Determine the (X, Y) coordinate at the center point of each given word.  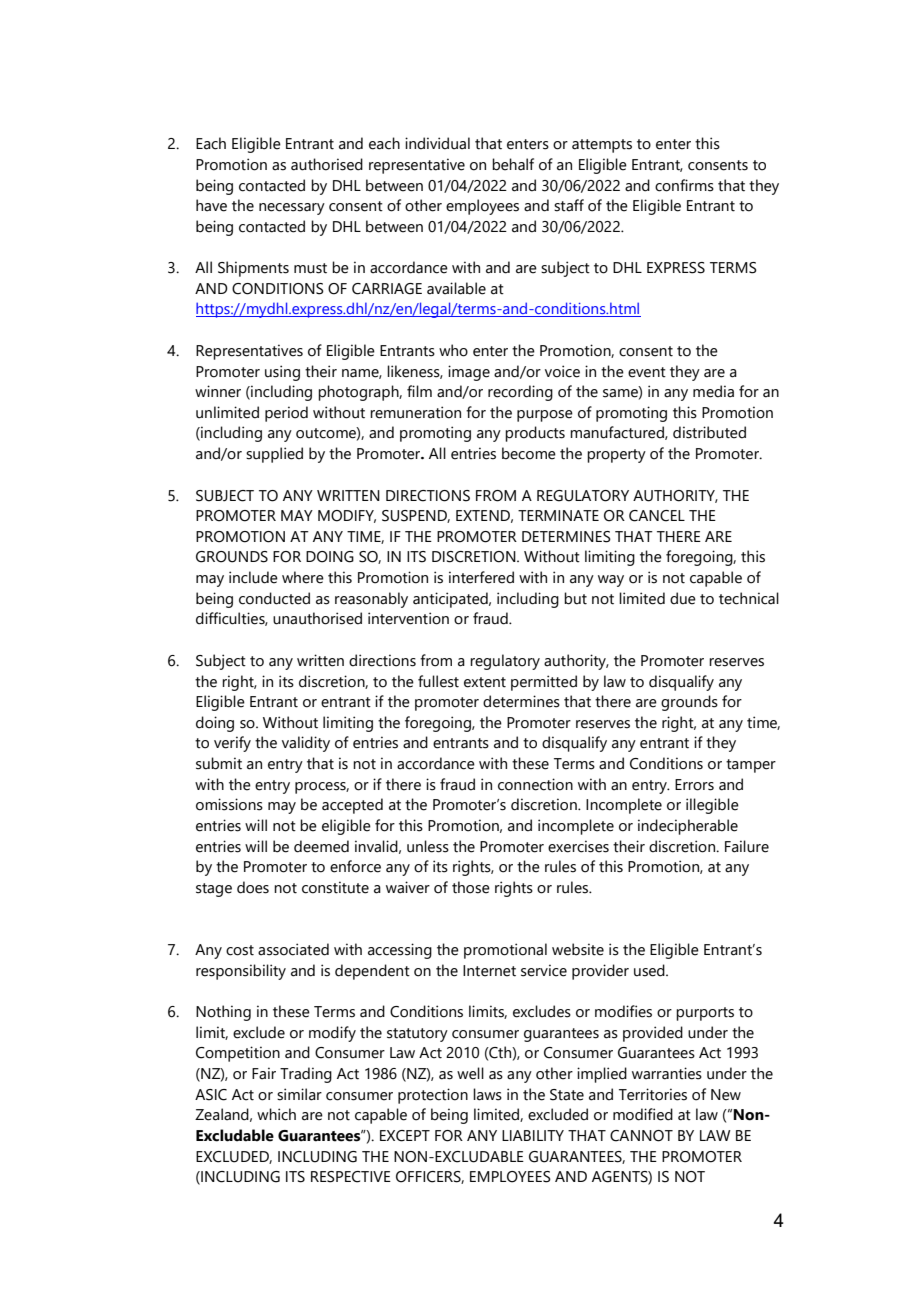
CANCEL (657, 516)
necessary (292, 209)
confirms (684, 185)
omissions (229, 804)
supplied (274, 455)
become (529, 453)
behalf (513, 164)
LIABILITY (533, 1135)
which (276, 1114)
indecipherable (688, 827)
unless (428, 846)
